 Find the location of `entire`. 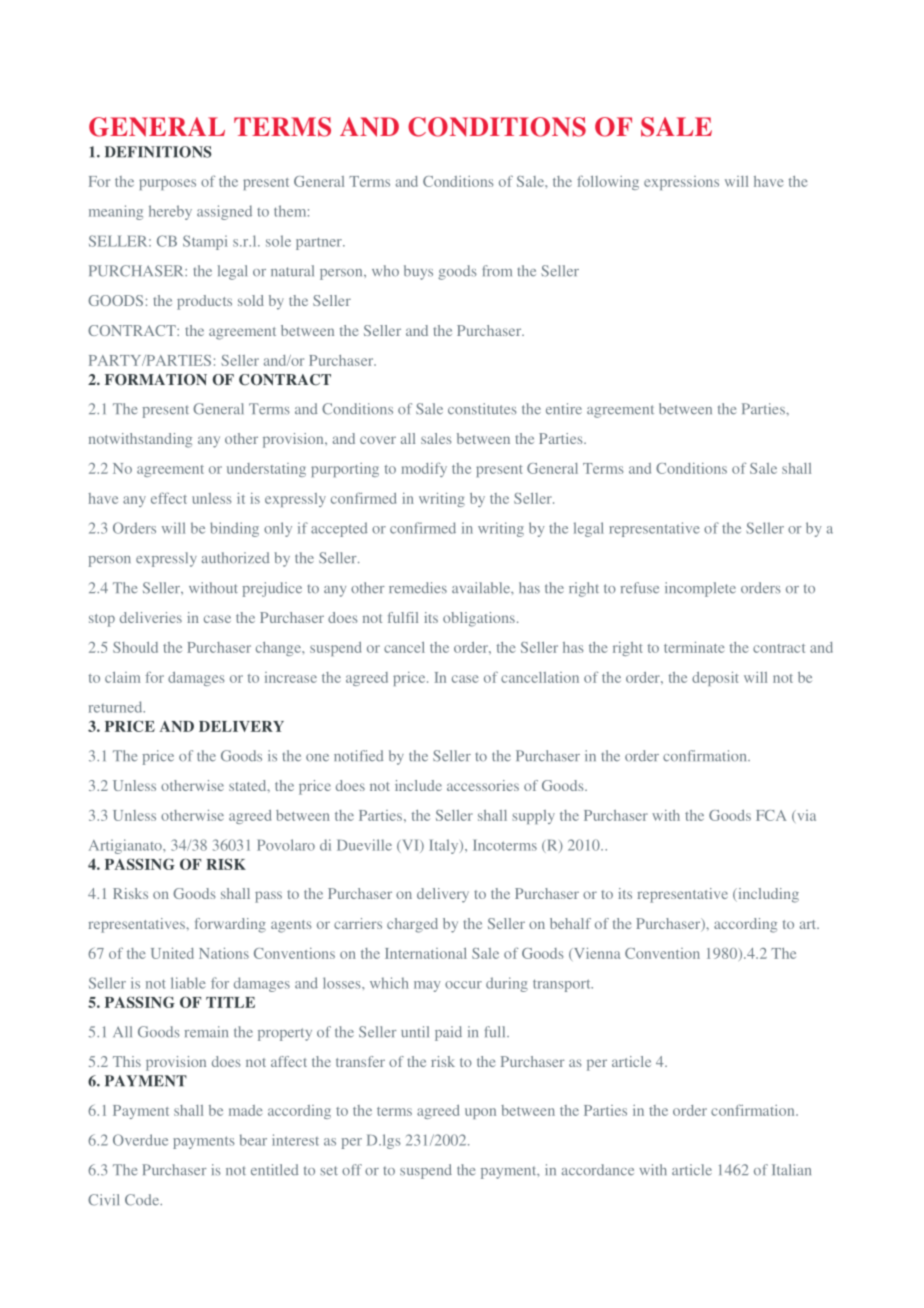

entire is located at coordinates (564, 409).
